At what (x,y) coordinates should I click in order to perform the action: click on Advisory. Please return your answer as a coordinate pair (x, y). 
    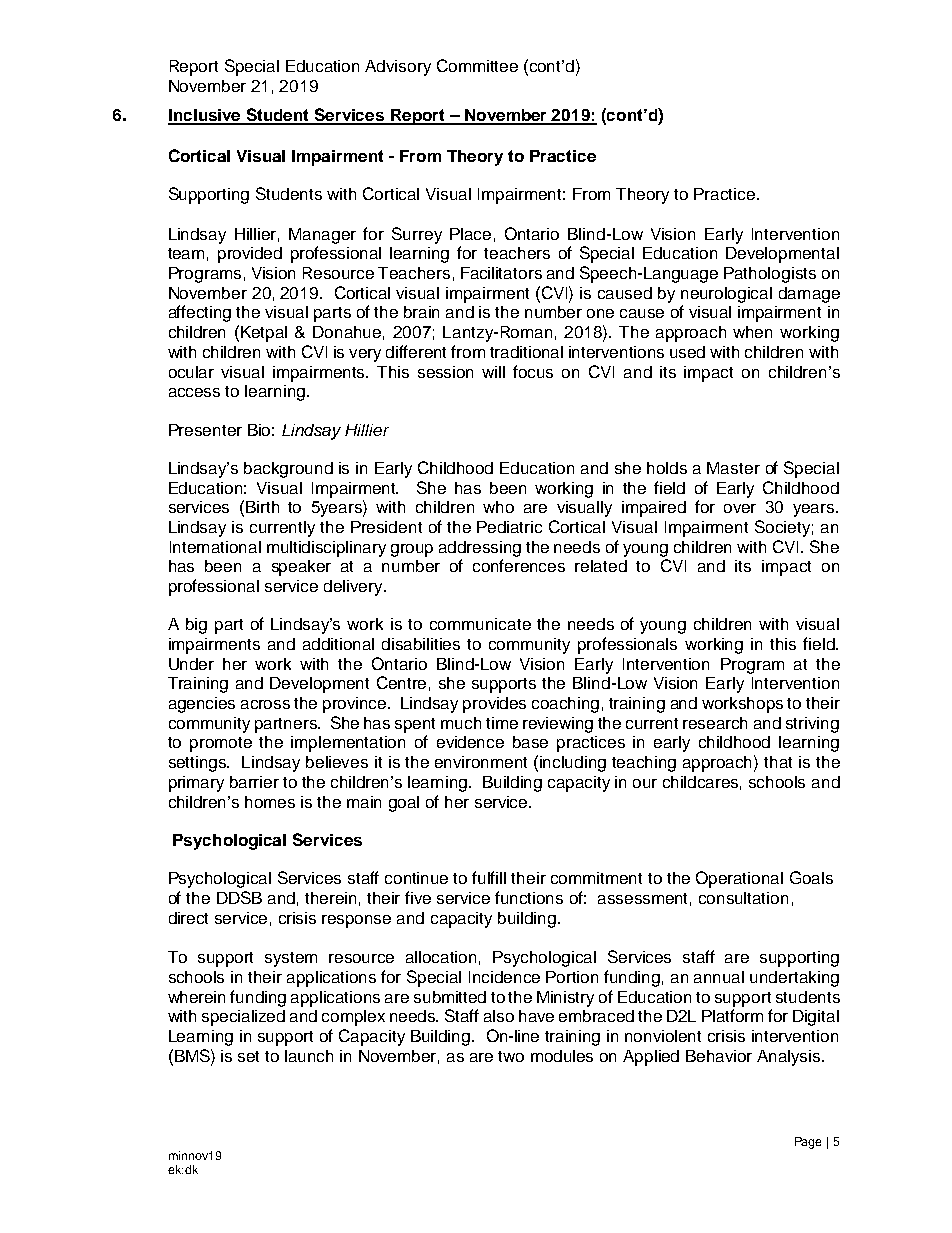
    Looking at the image, I should click on (398, 68).
